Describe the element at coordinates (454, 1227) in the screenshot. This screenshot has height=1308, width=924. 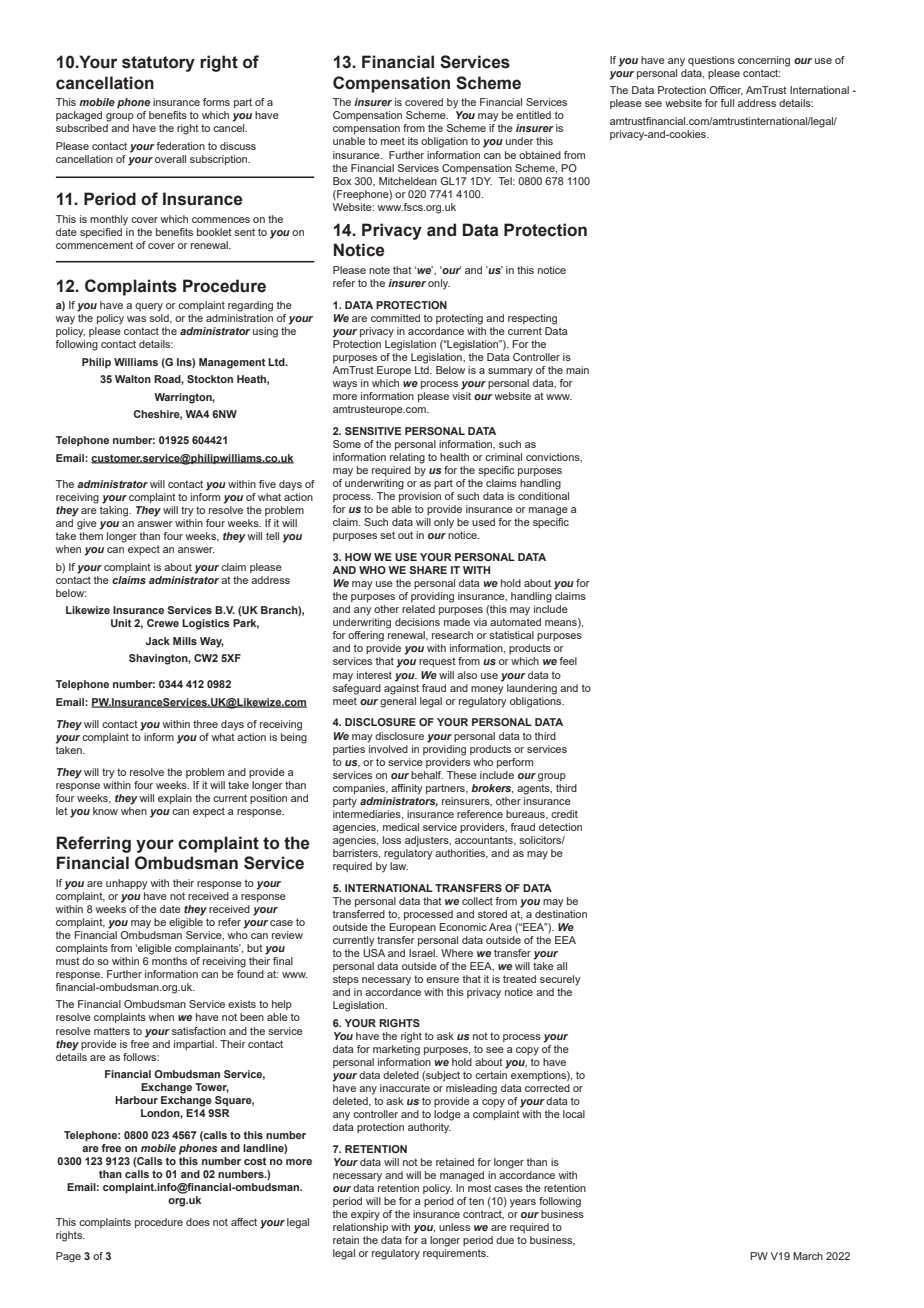
I see `unless` at that location.
